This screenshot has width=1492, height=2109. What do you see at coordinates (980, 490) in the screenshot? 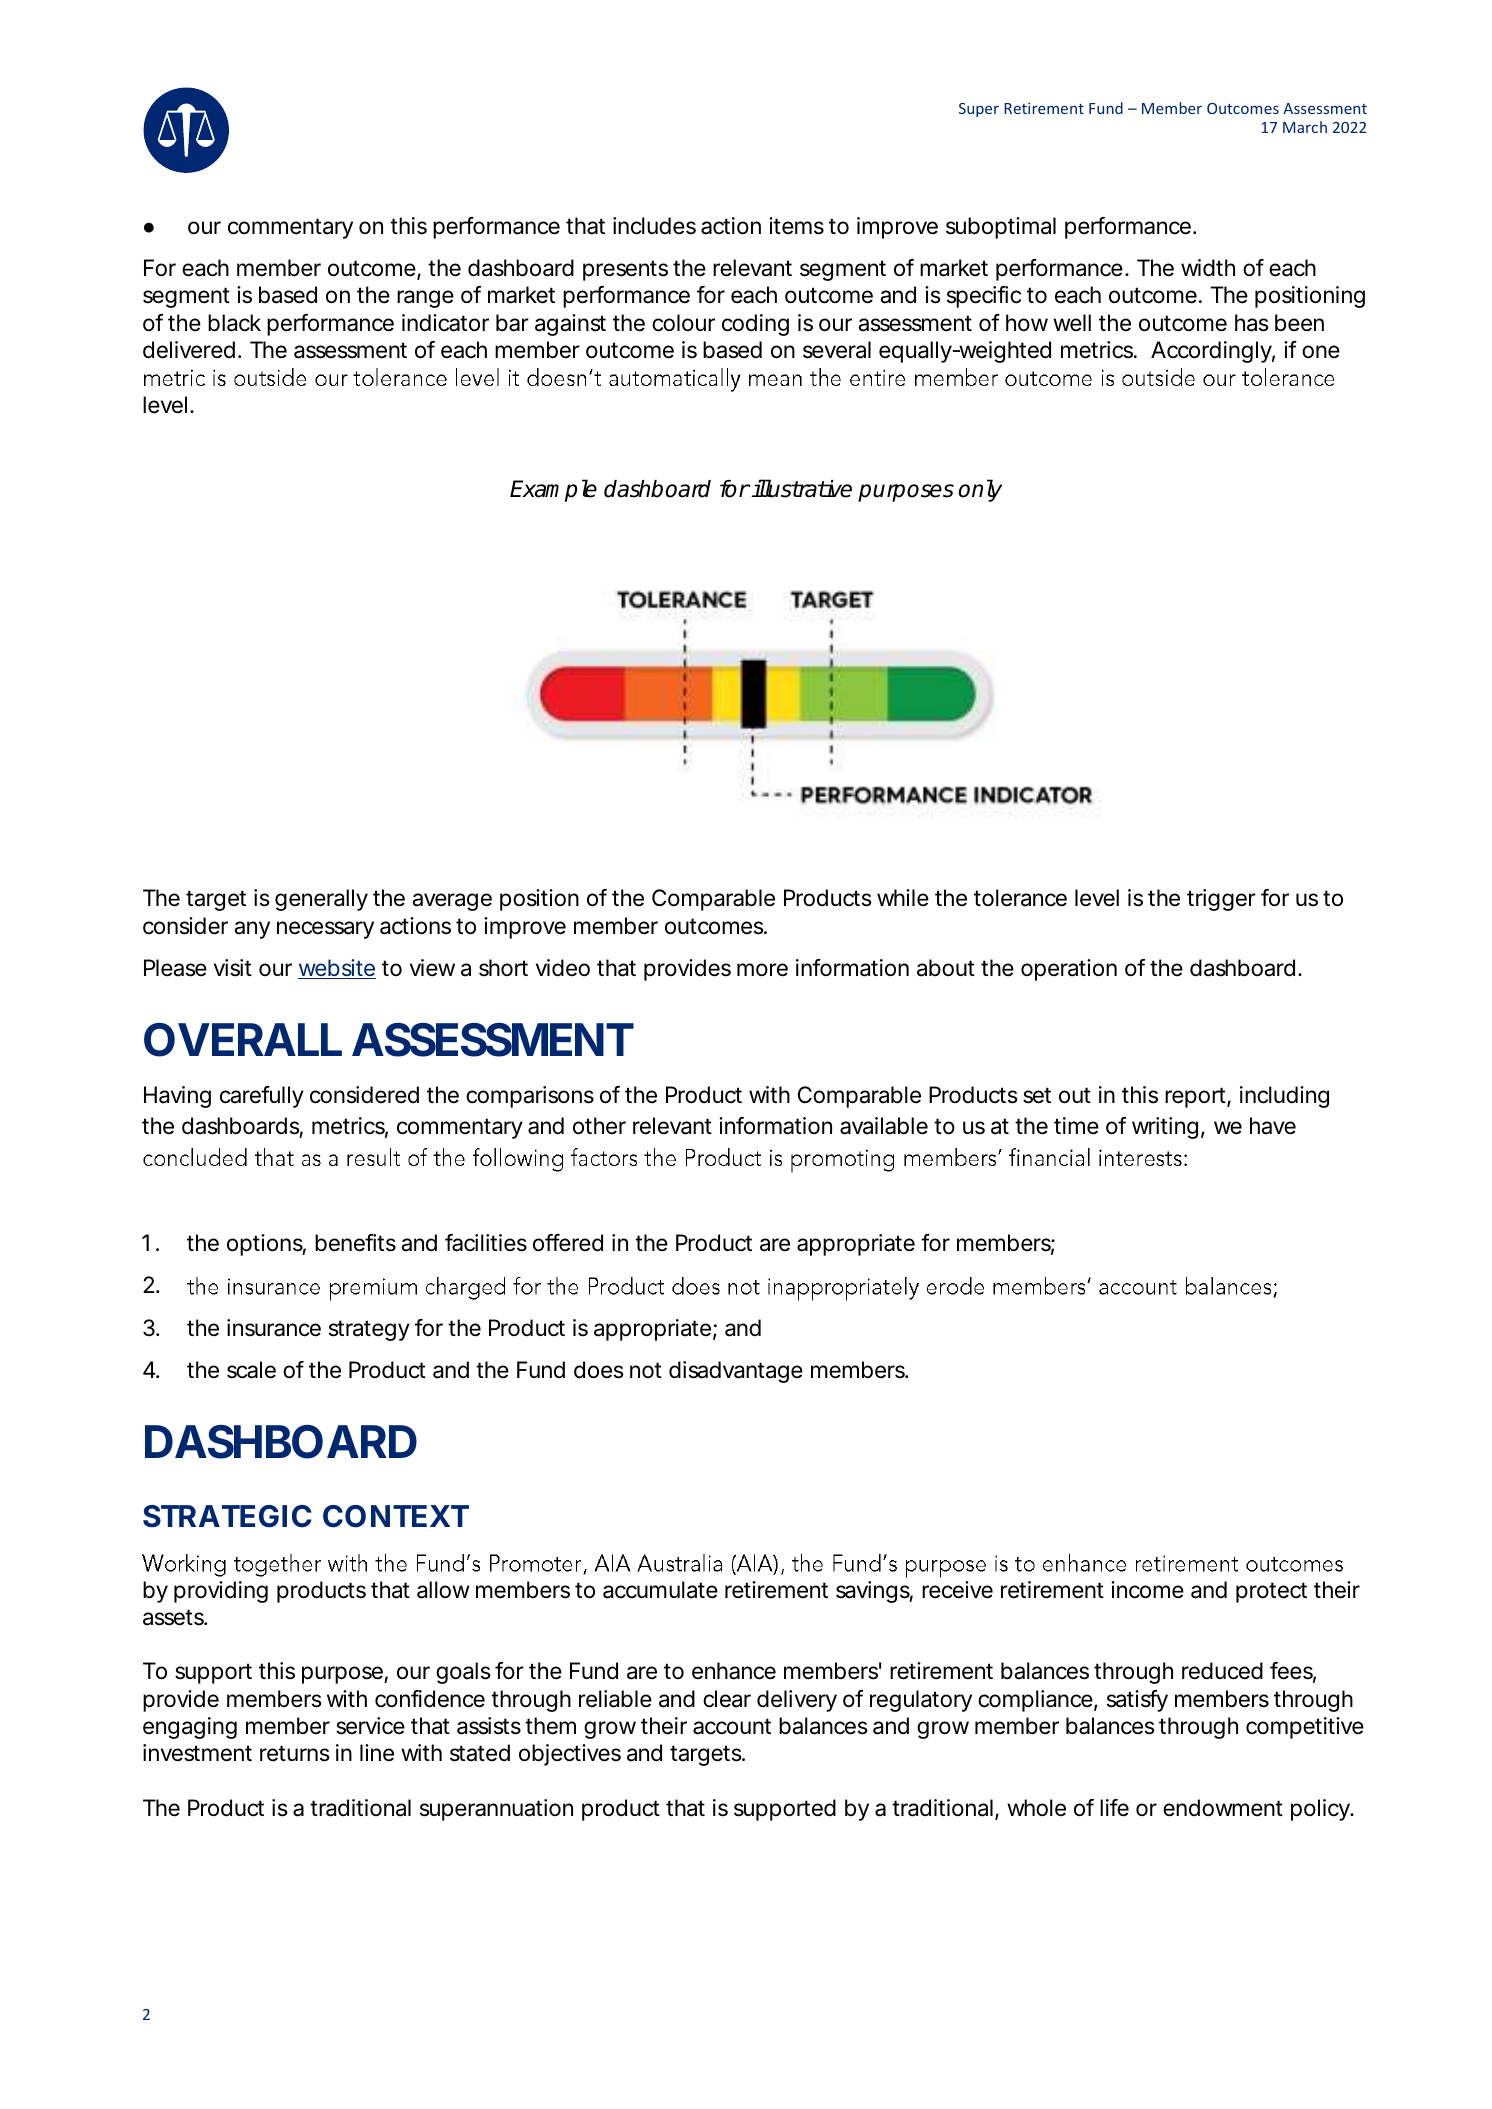
I see `only` at bounding box center [980, 490].
